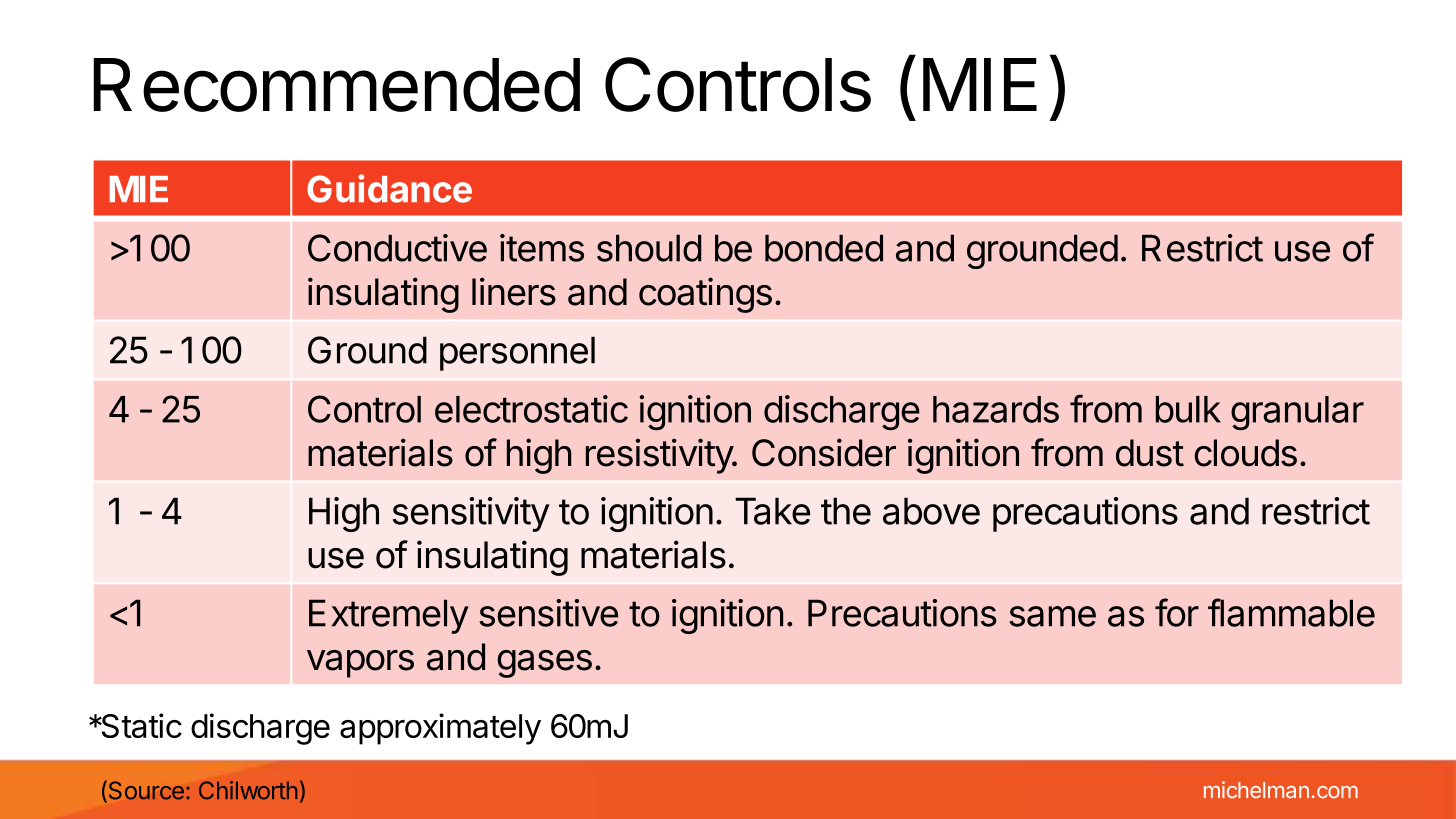 The width and height of the screenshot is (1456, 819). What do you see at coordinates (145, 791) in the screenshot?
I see `Source` at bounding box center [145, 791].
